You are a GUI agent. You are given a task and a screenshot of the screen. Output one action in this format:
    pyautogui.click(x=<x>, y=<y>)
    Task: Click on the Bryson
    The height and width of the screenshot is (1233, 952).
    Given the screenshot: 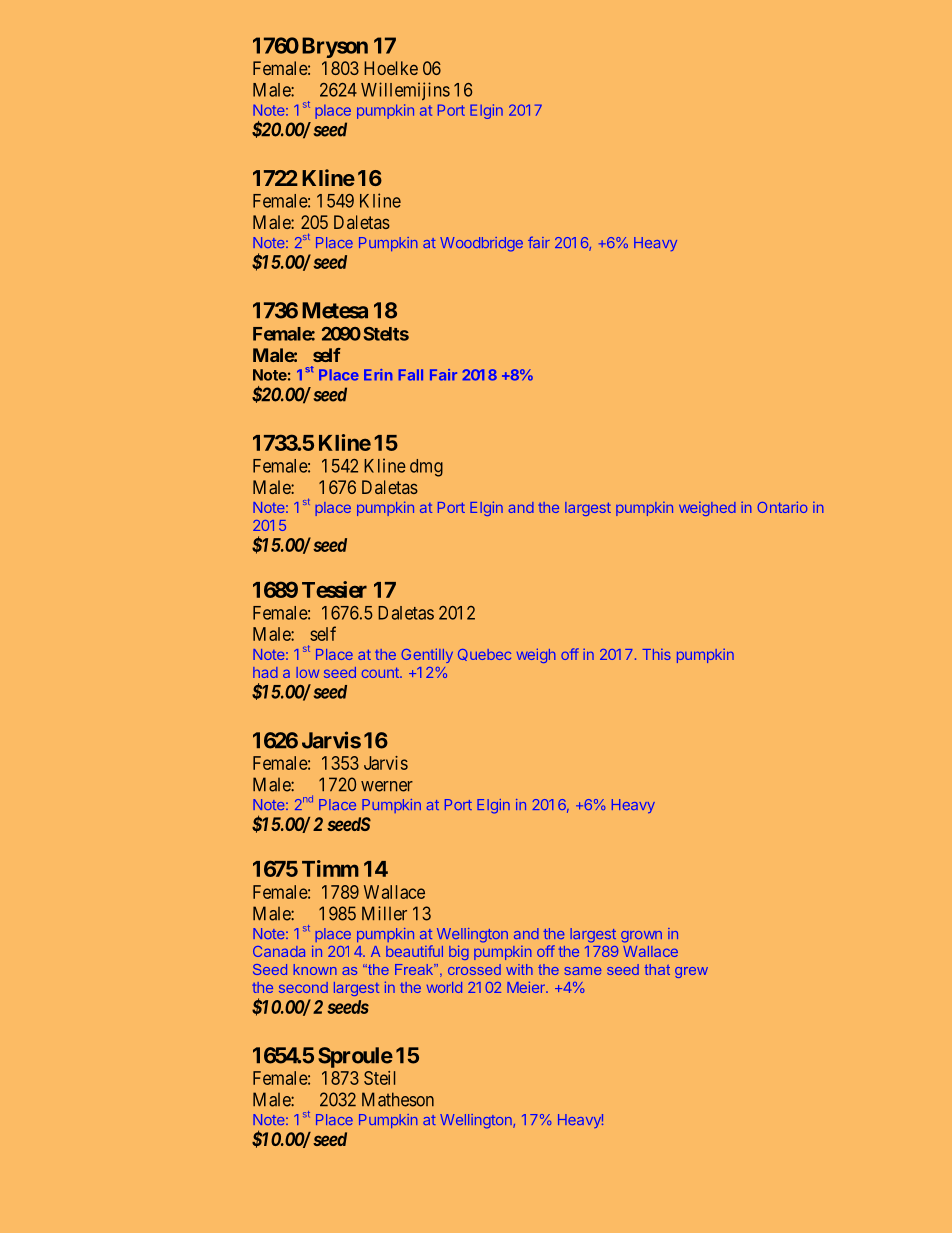 What is the action you would take?
    pyautogui.click(x=335, y=47)
